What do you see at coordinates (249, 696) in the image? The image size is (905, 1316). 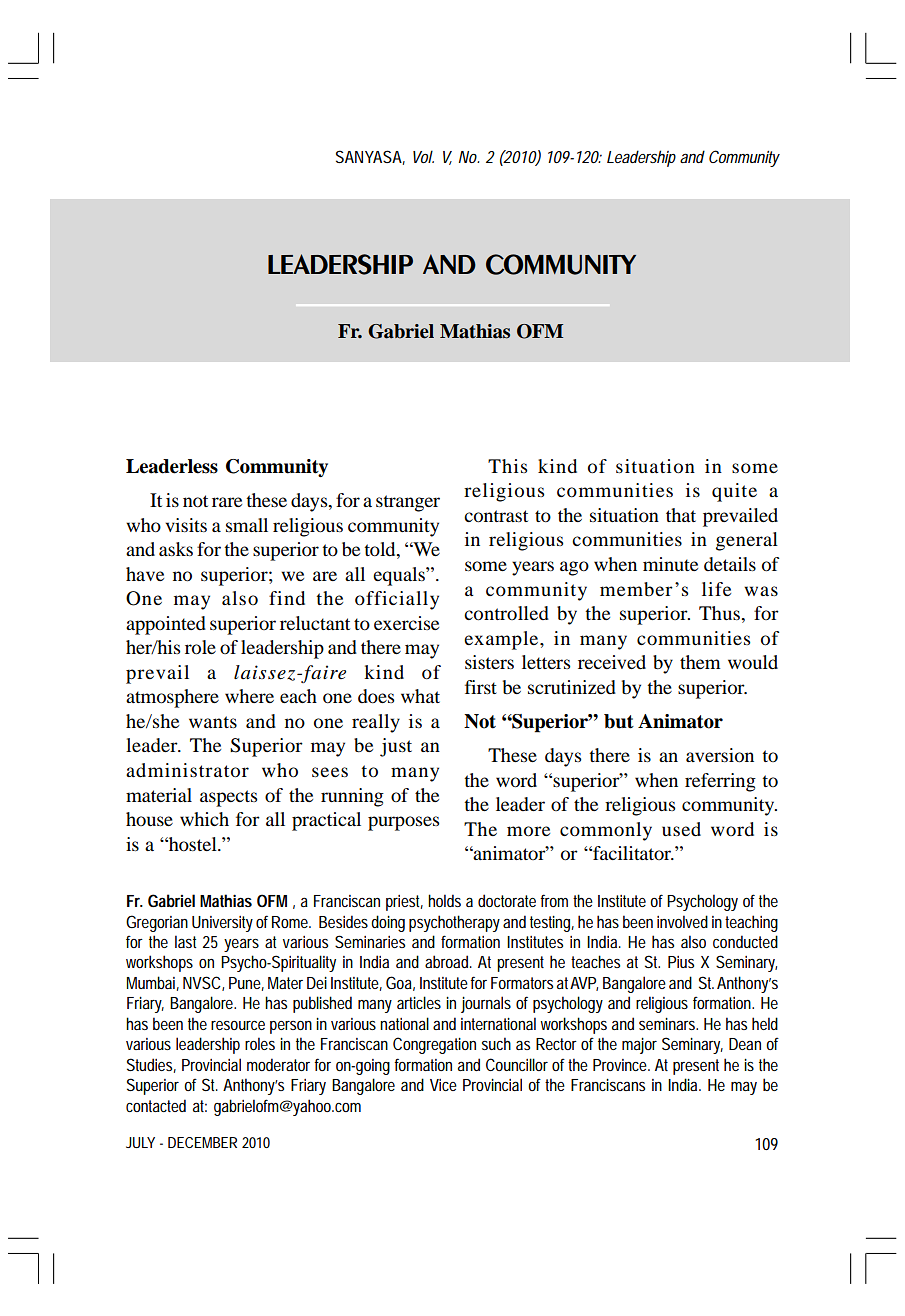 I see `where` at bounding box center [249, 696].
